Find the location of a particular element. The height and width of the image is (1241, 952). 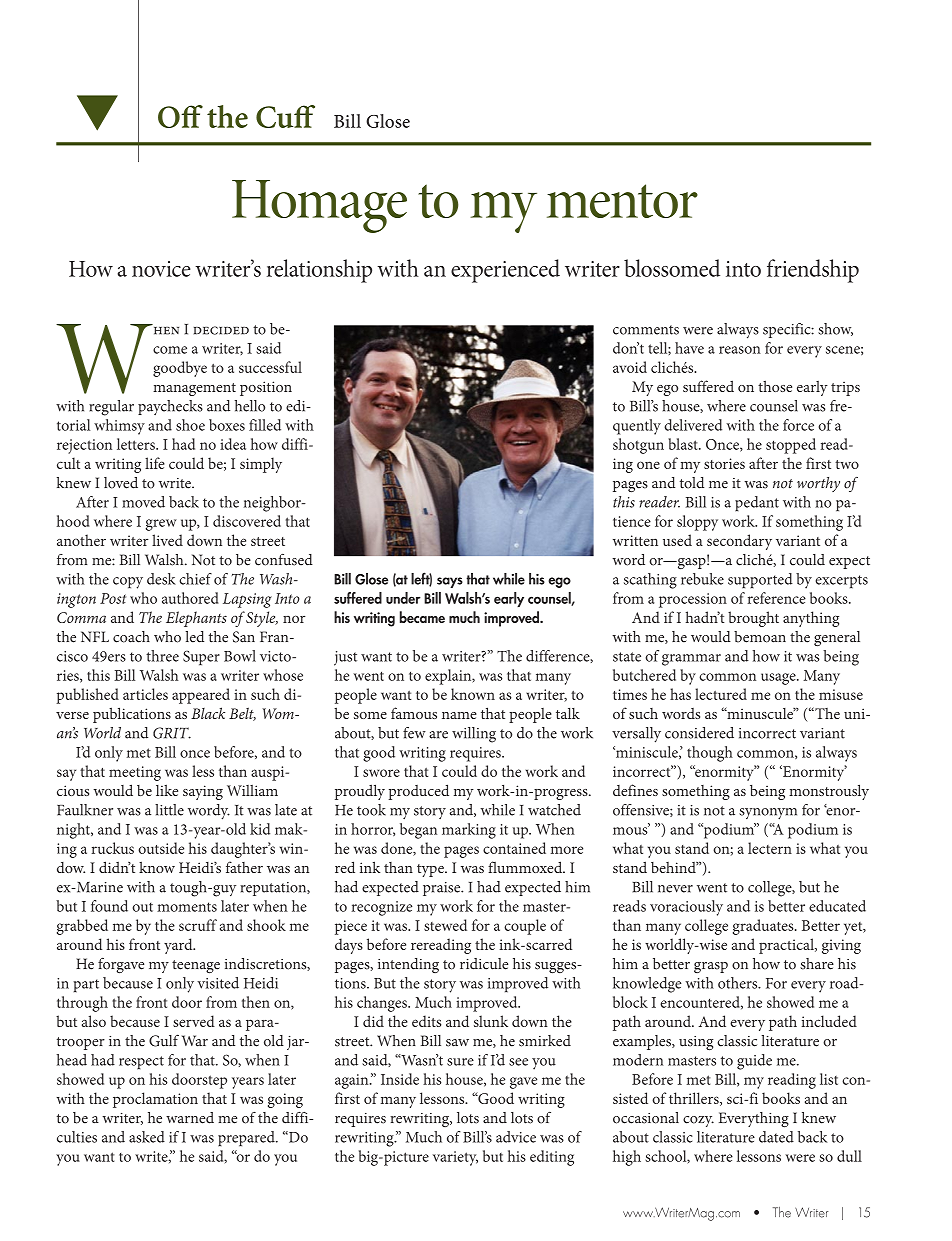

Homage is located at coordinates (319, 206).
